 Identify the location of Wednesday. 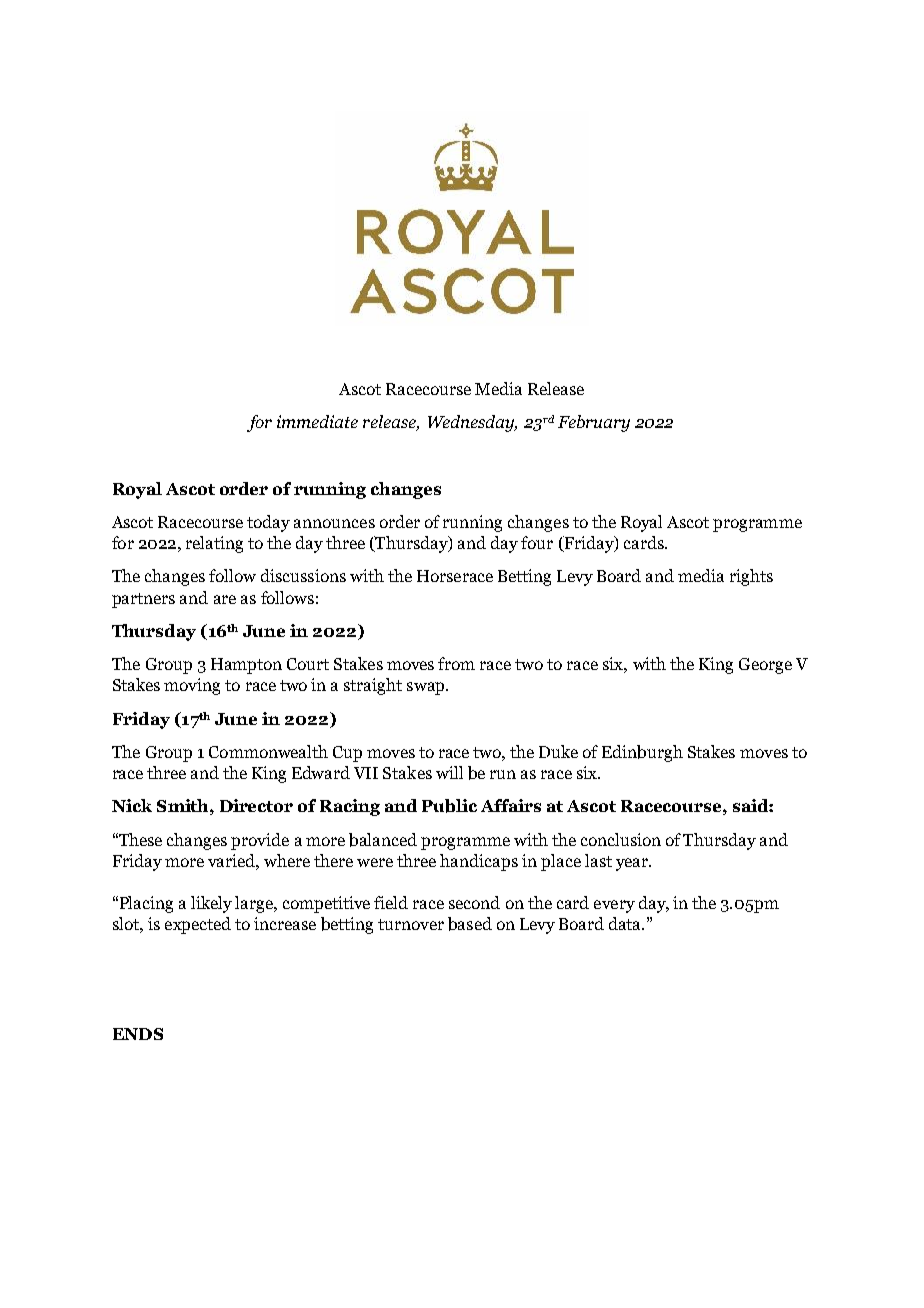
(472, 423).
